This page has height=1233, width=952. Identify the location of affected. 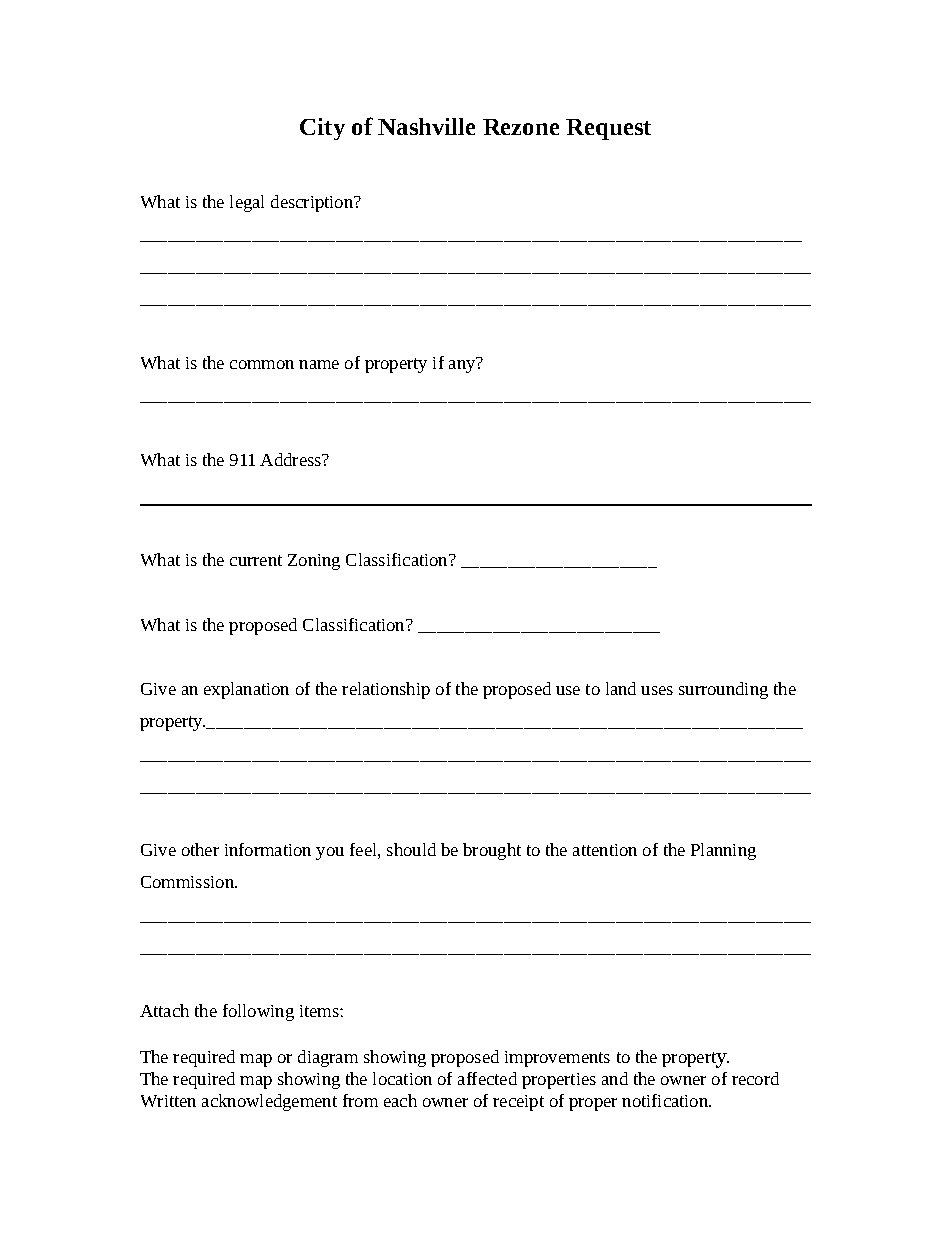
(487, 1078).
